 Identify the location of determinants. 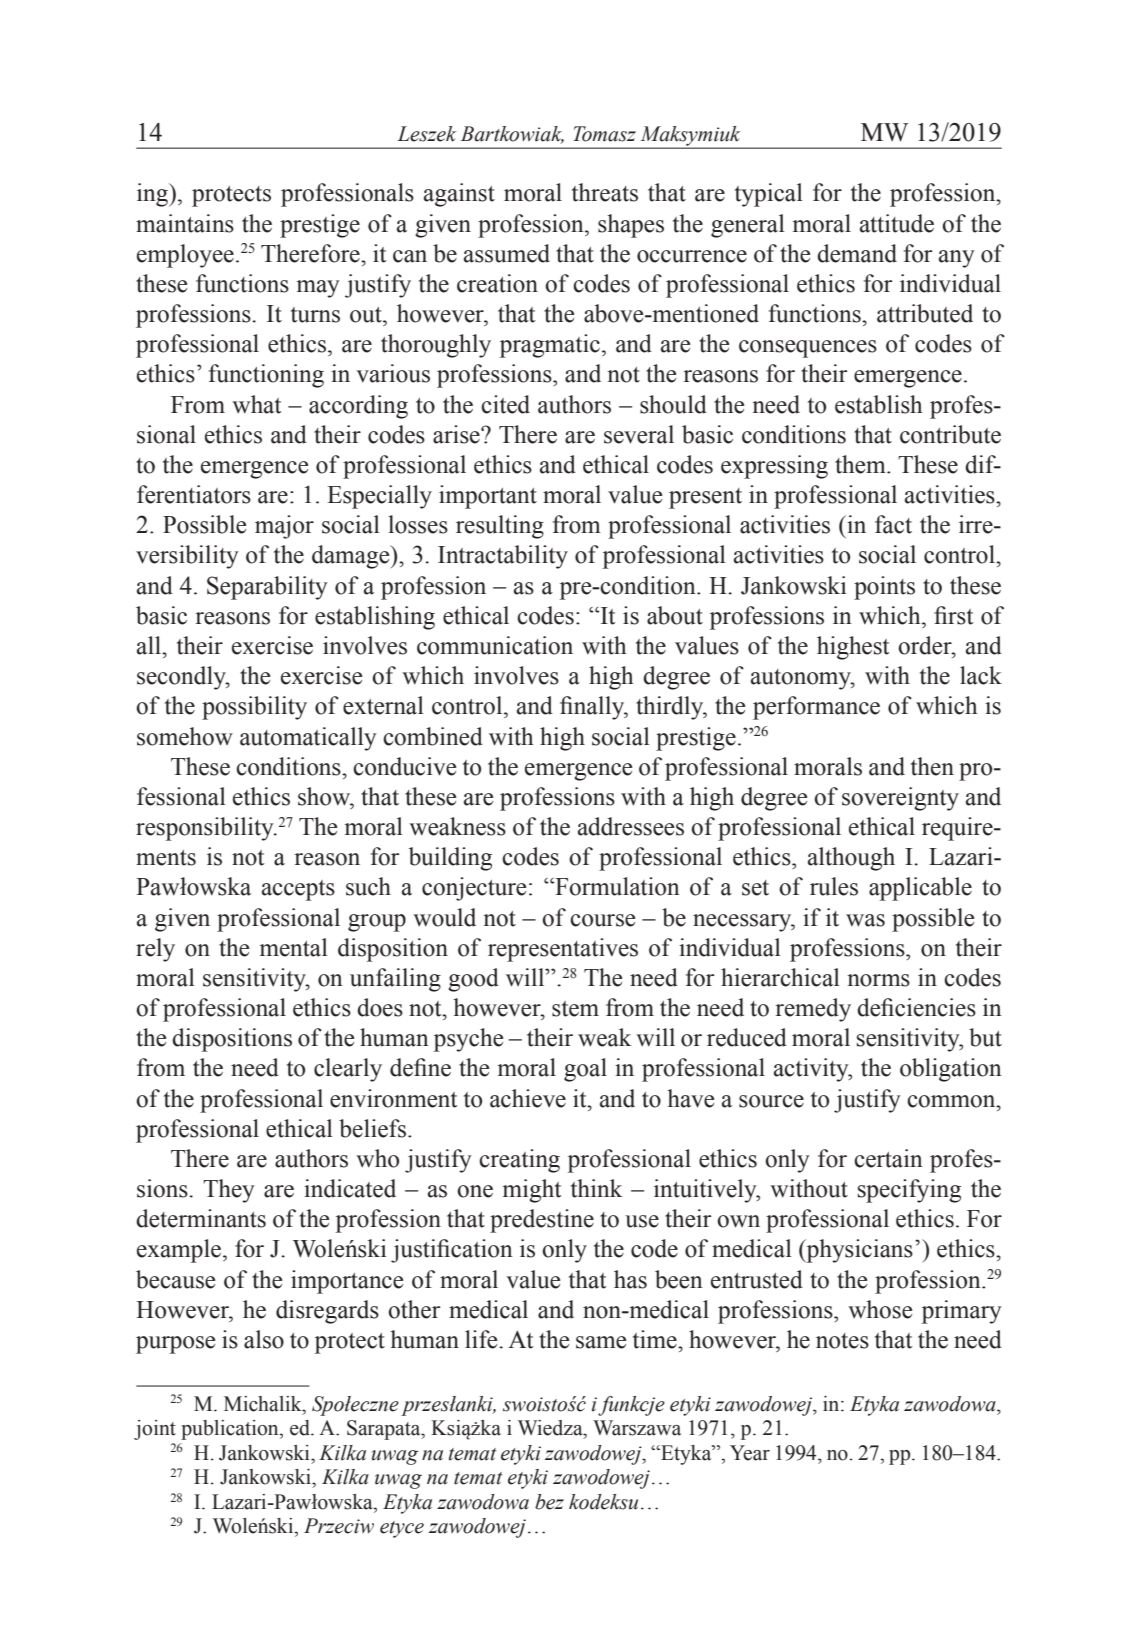
(201, 1218).
